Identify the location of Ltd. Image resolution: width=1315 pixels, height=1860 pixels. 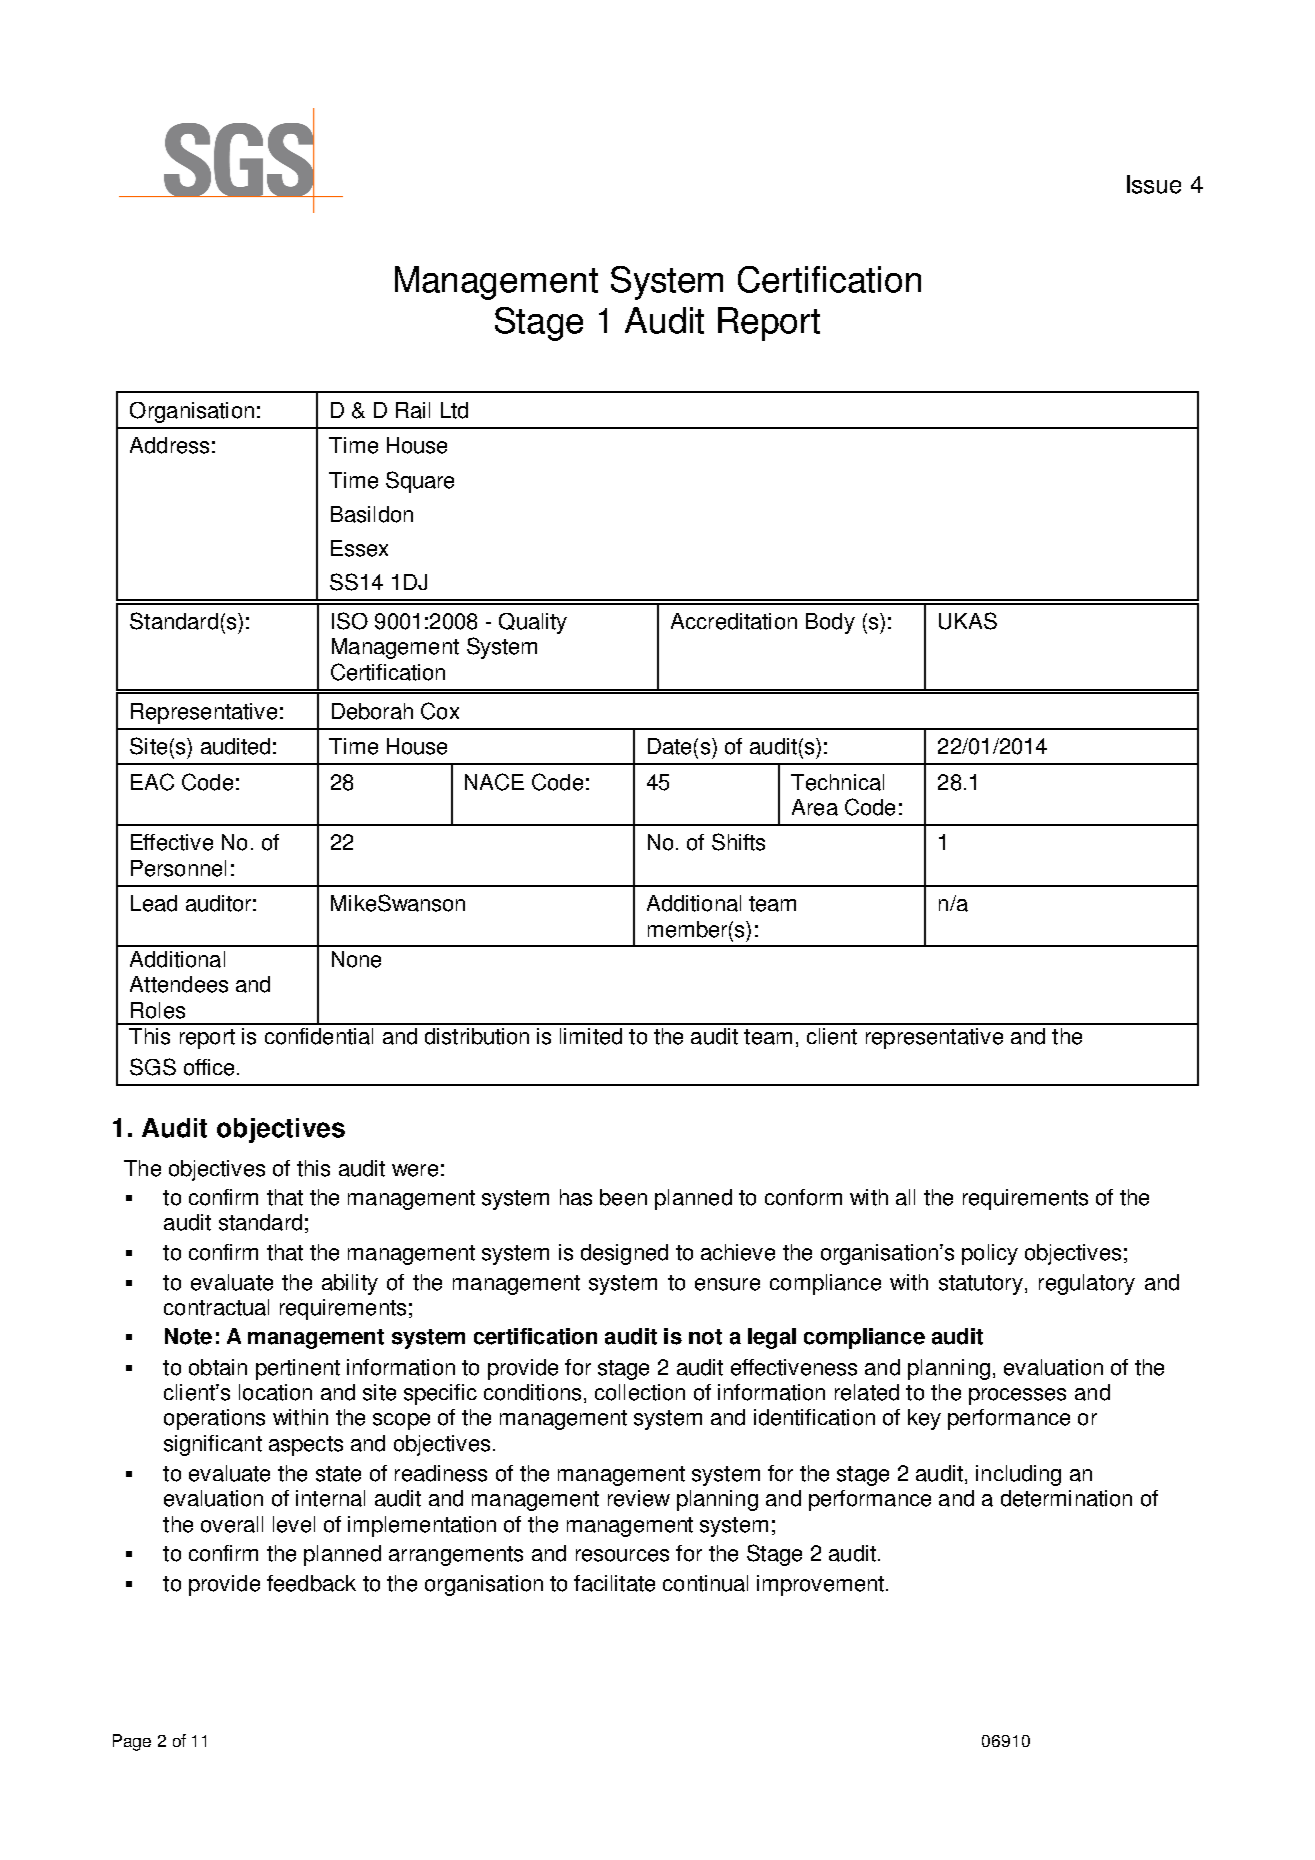
(454, 410).
